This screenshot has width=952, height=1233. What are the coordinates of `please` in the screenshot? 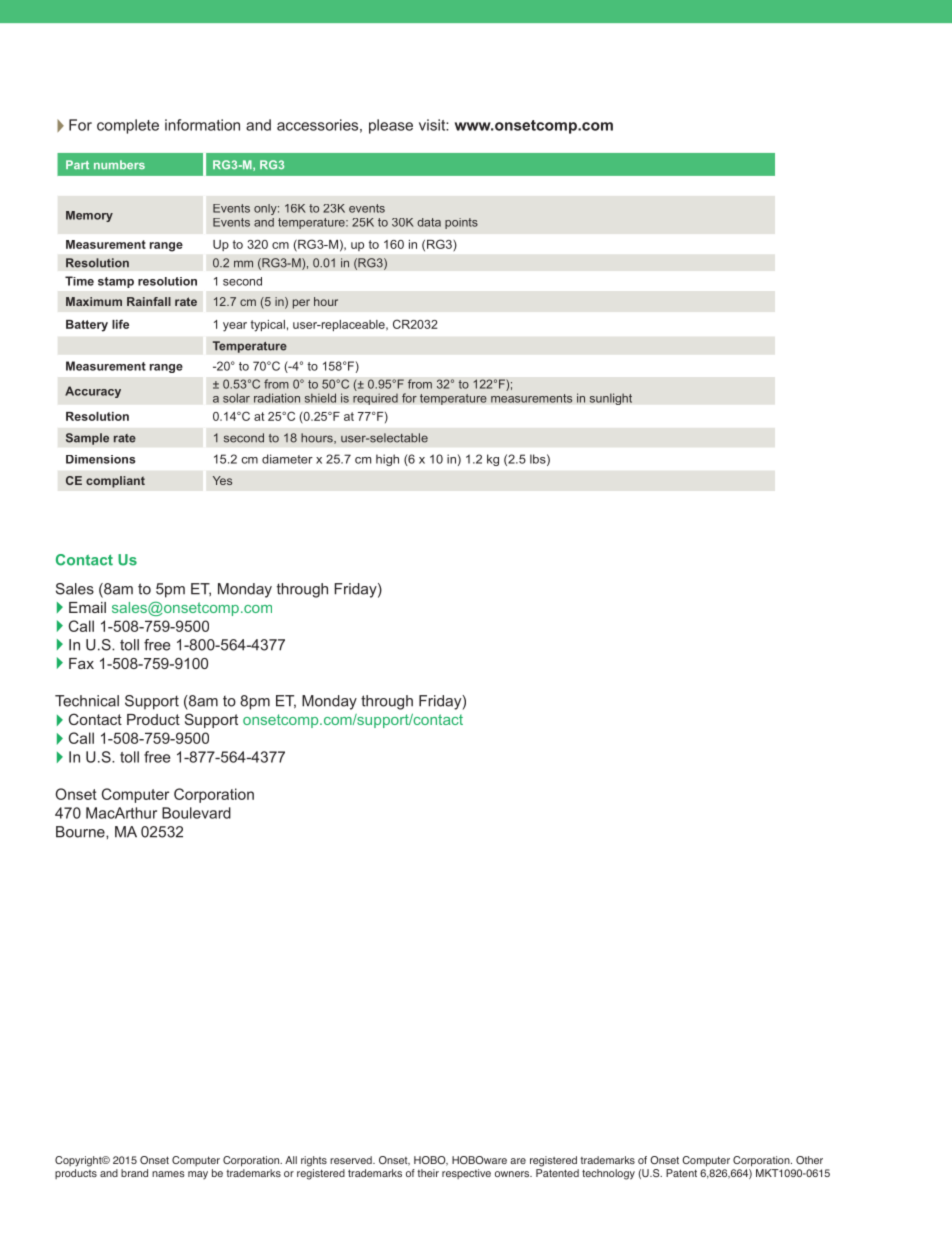 It's located at (391, 126).
